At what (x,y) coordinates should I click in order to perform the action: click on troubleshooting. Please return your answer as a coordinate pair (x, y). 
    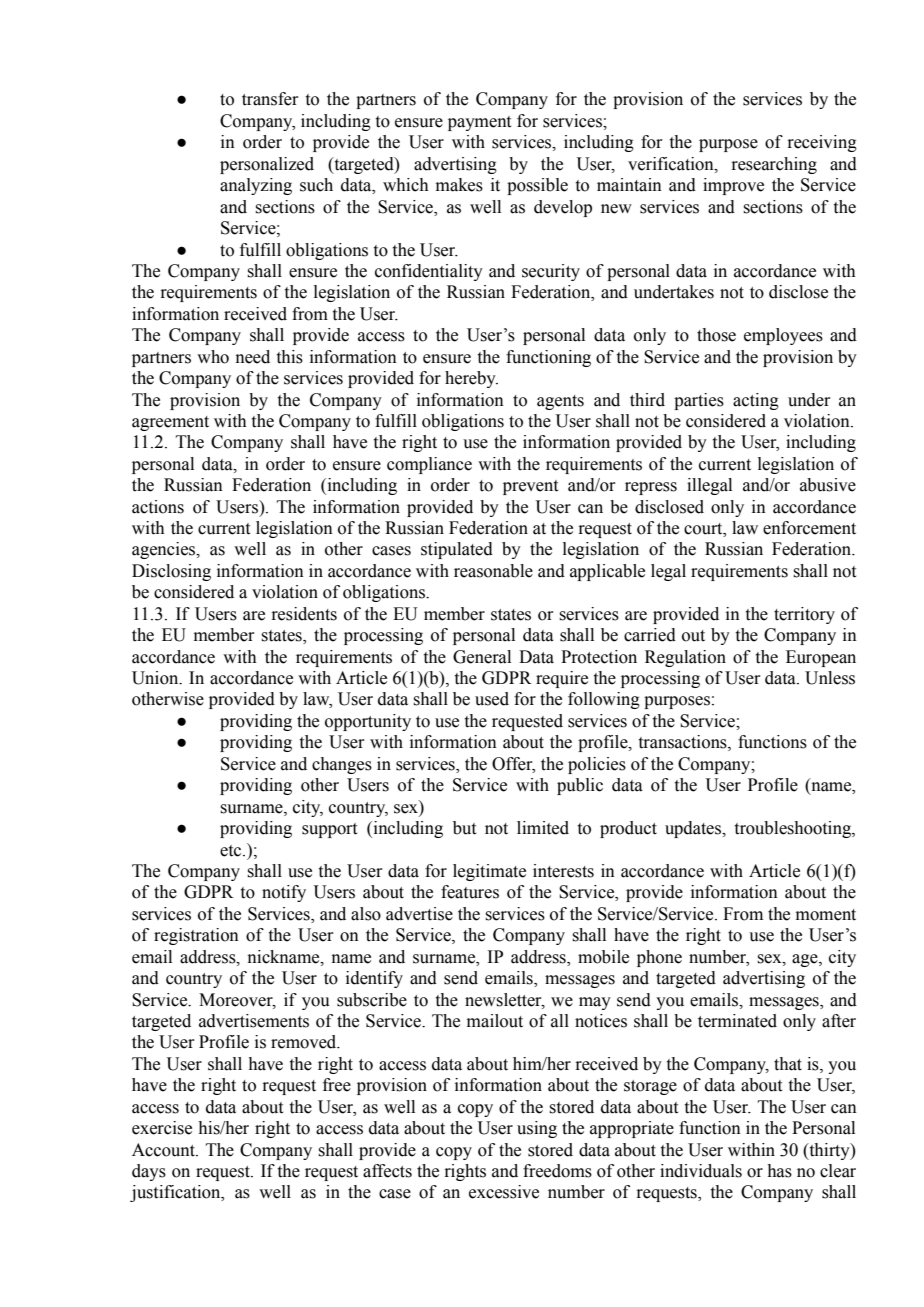
    Looking at the image, I should click on (794, 829).
